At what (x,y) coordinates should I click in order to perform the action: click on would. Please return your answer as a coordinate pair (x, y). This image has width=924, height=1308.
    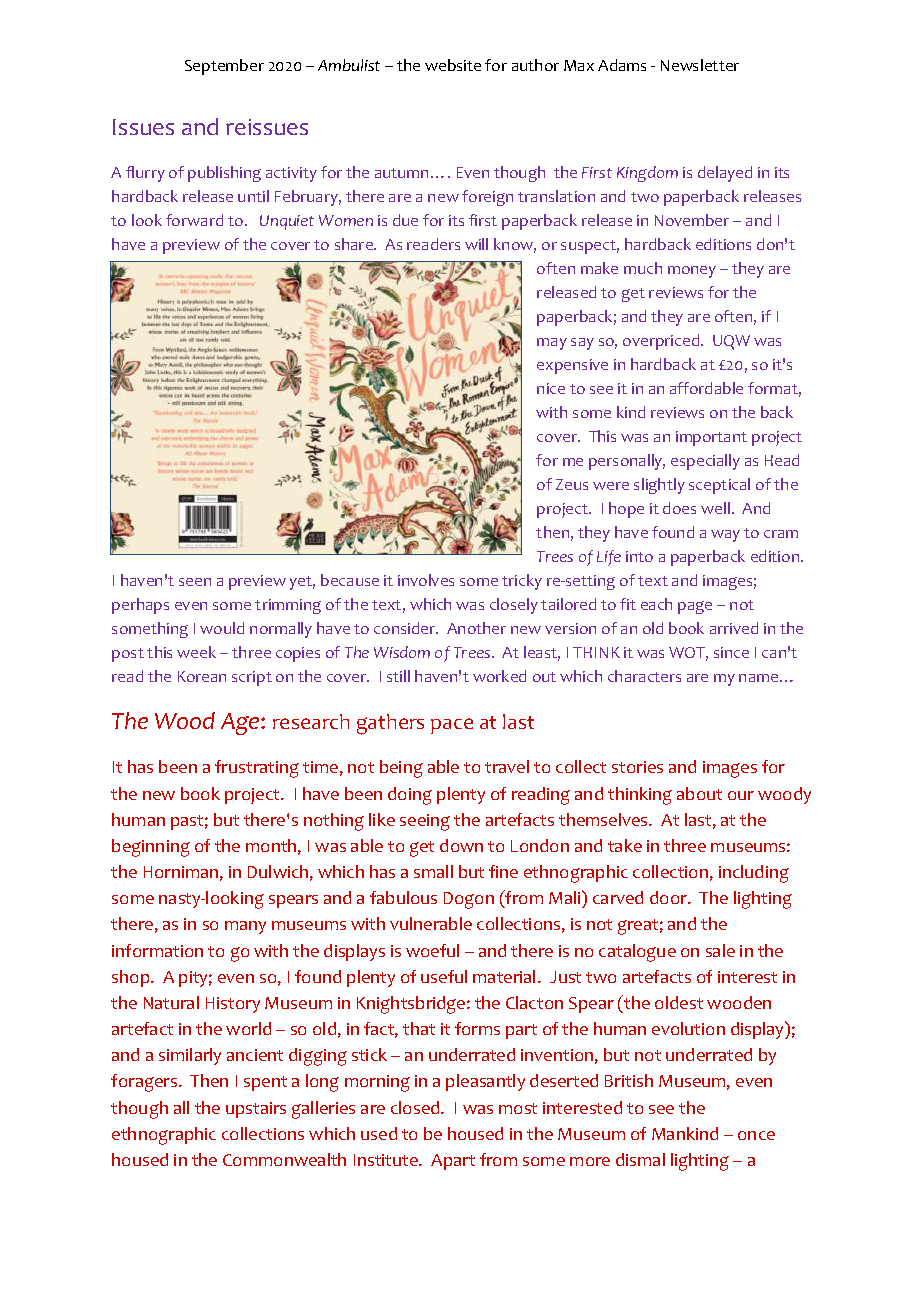
    Looking at the image, I should click on (222, 628).
